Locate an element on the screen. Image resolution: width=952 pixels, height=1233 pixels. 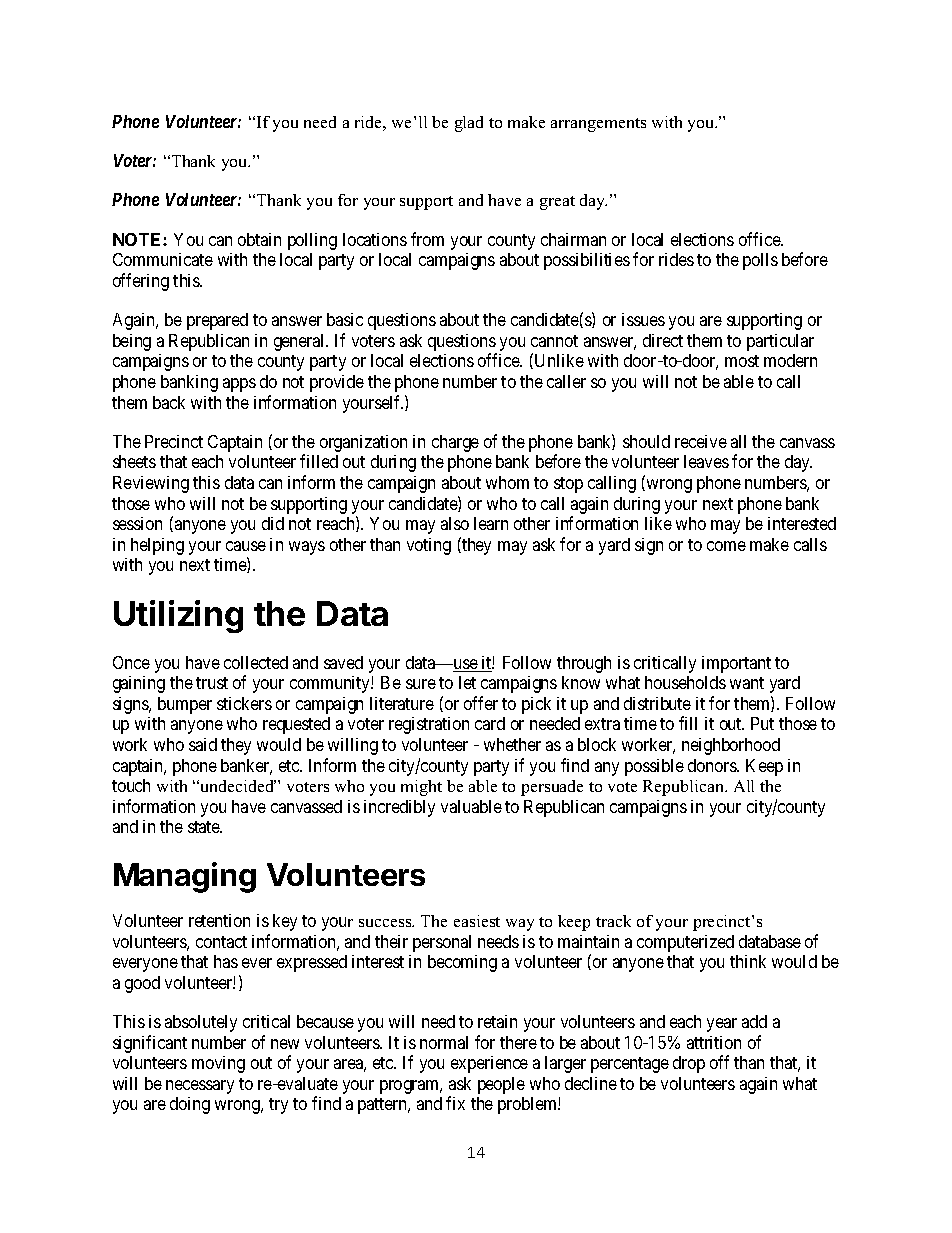
arrangements is located at coordinates (598, 125).
